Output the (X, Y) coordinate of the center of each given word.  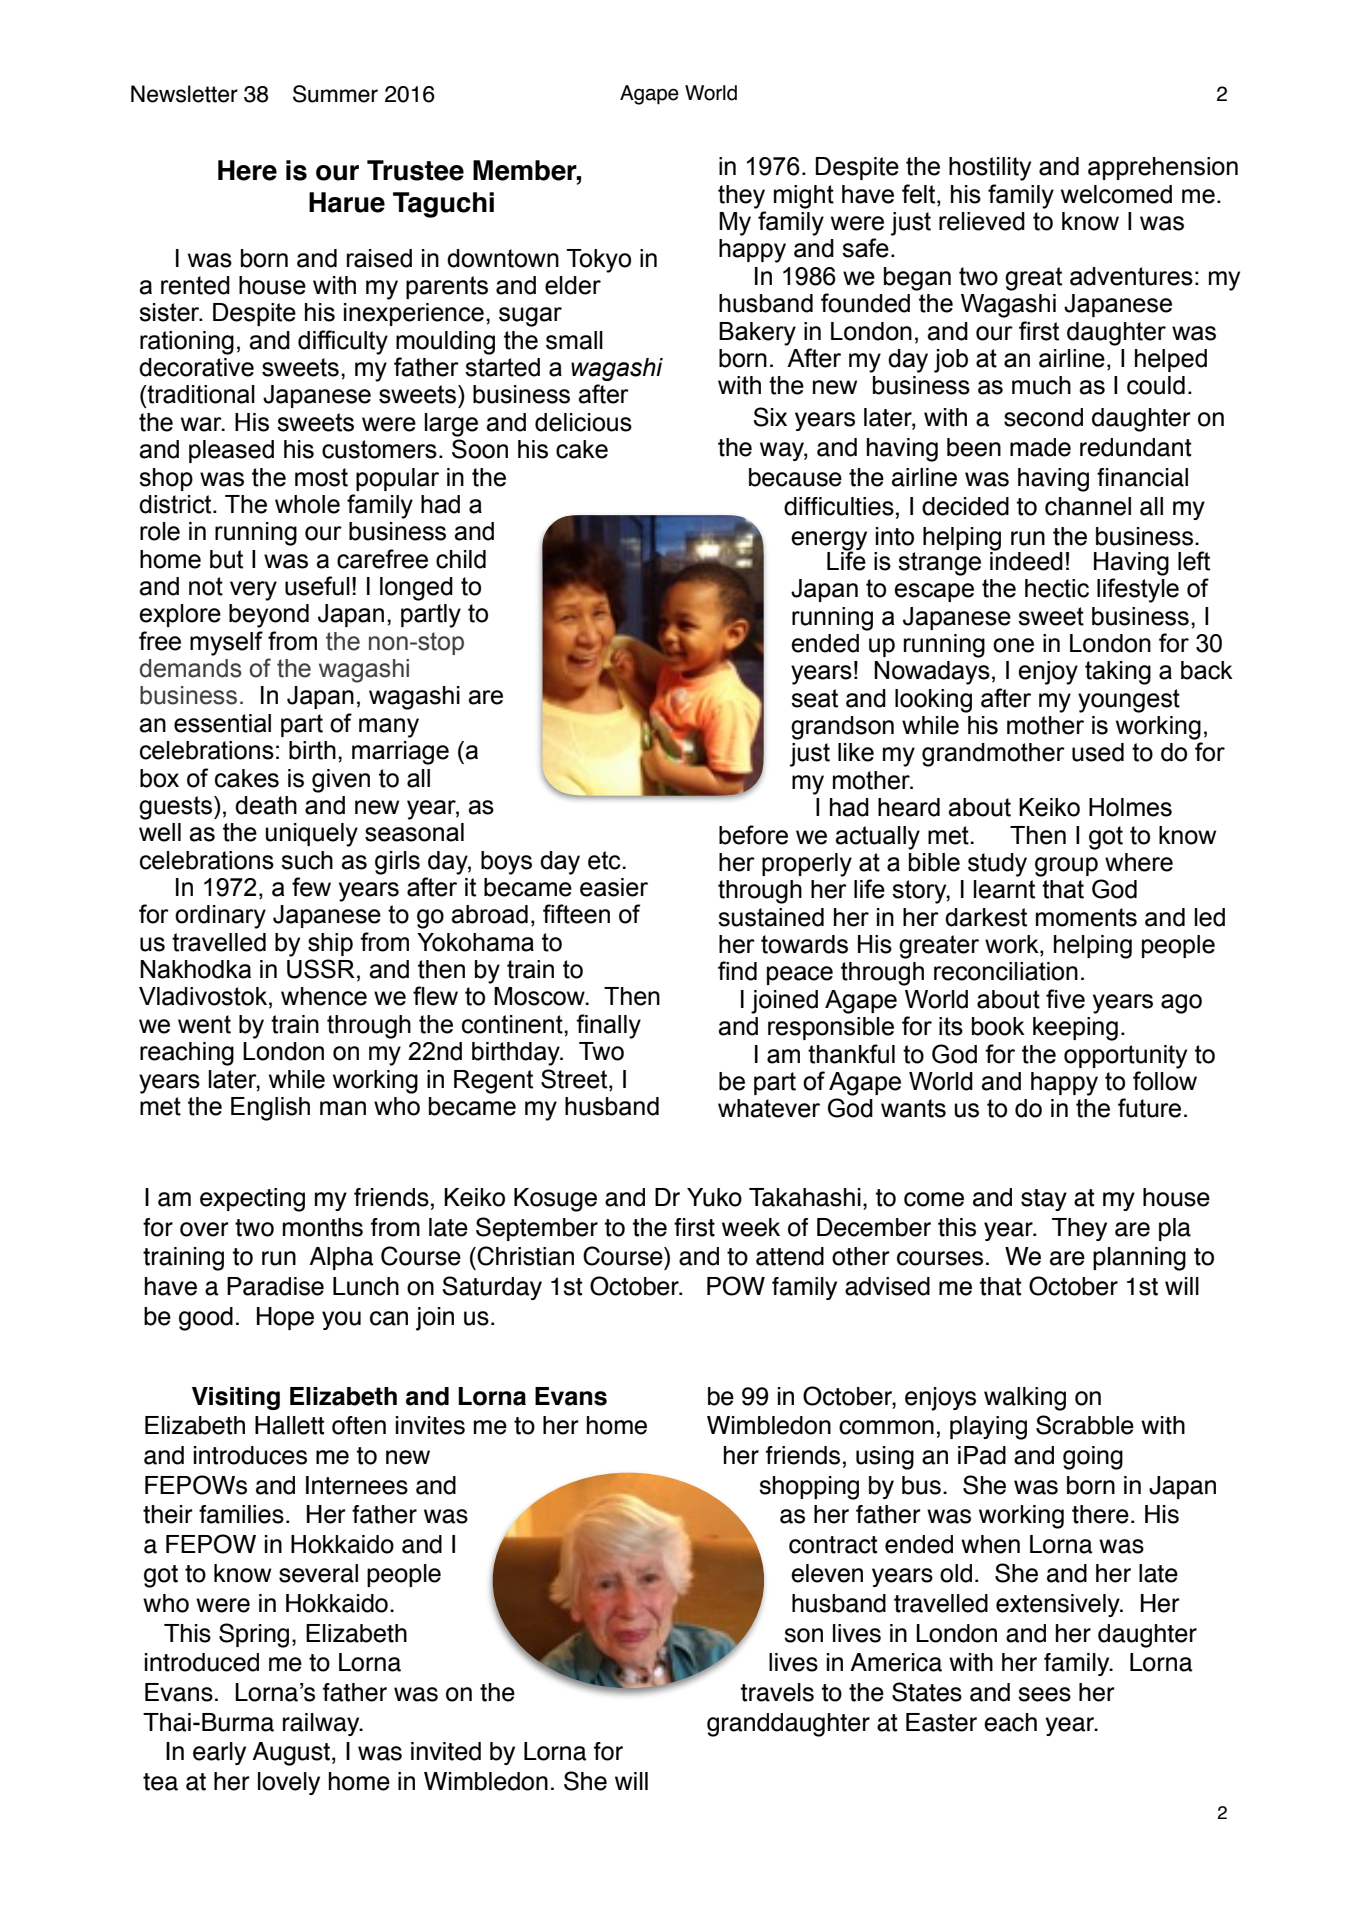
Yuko (714, 1197)
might (804, 197)
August (291, 1754)
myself (226, 643)
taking (1118, 673)
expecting (252, 1200)
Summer (335, 94)
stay (1044, 1200)
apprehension (1163, 168)
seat (814, 698)
